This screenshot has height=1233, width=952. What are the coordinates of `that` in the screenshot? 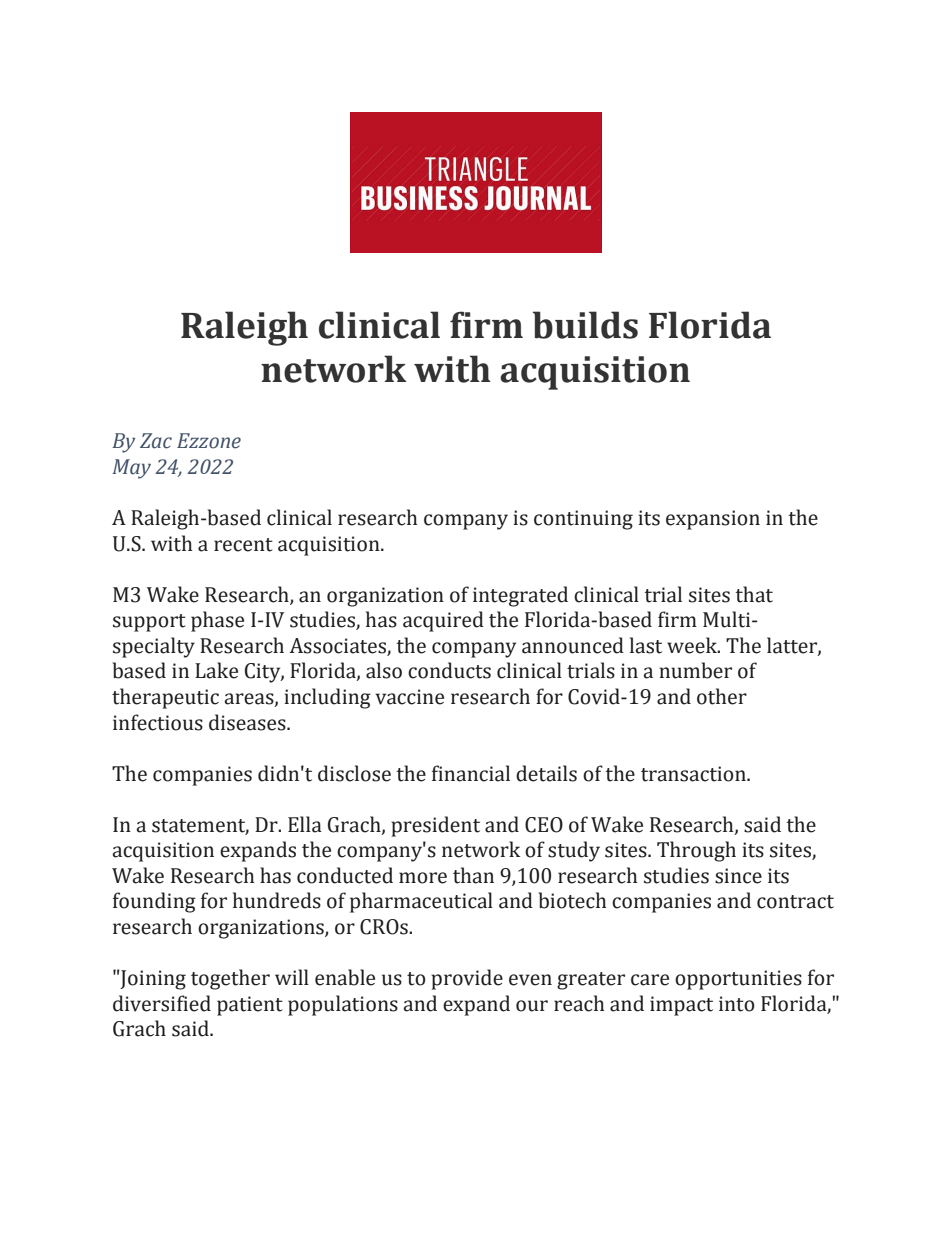 It's located at (754, 594).
